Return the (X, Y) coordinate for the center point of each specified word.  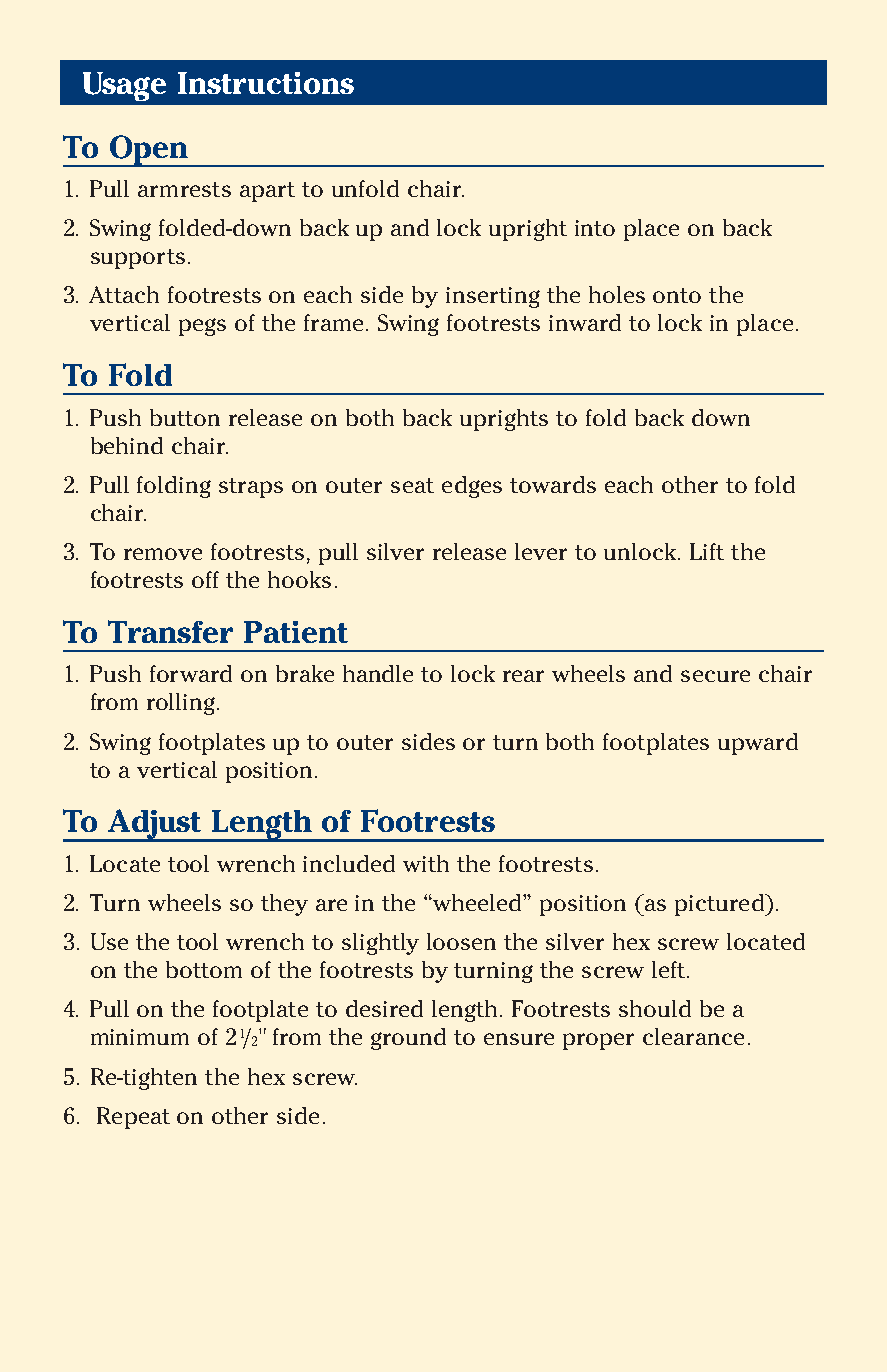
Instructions (266, 83)
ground (408, 1039)
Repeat (133, 1118)
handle (378, 673)
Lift (707, 551)
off (205, 579)
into (595, 228)
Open (148, 151)
